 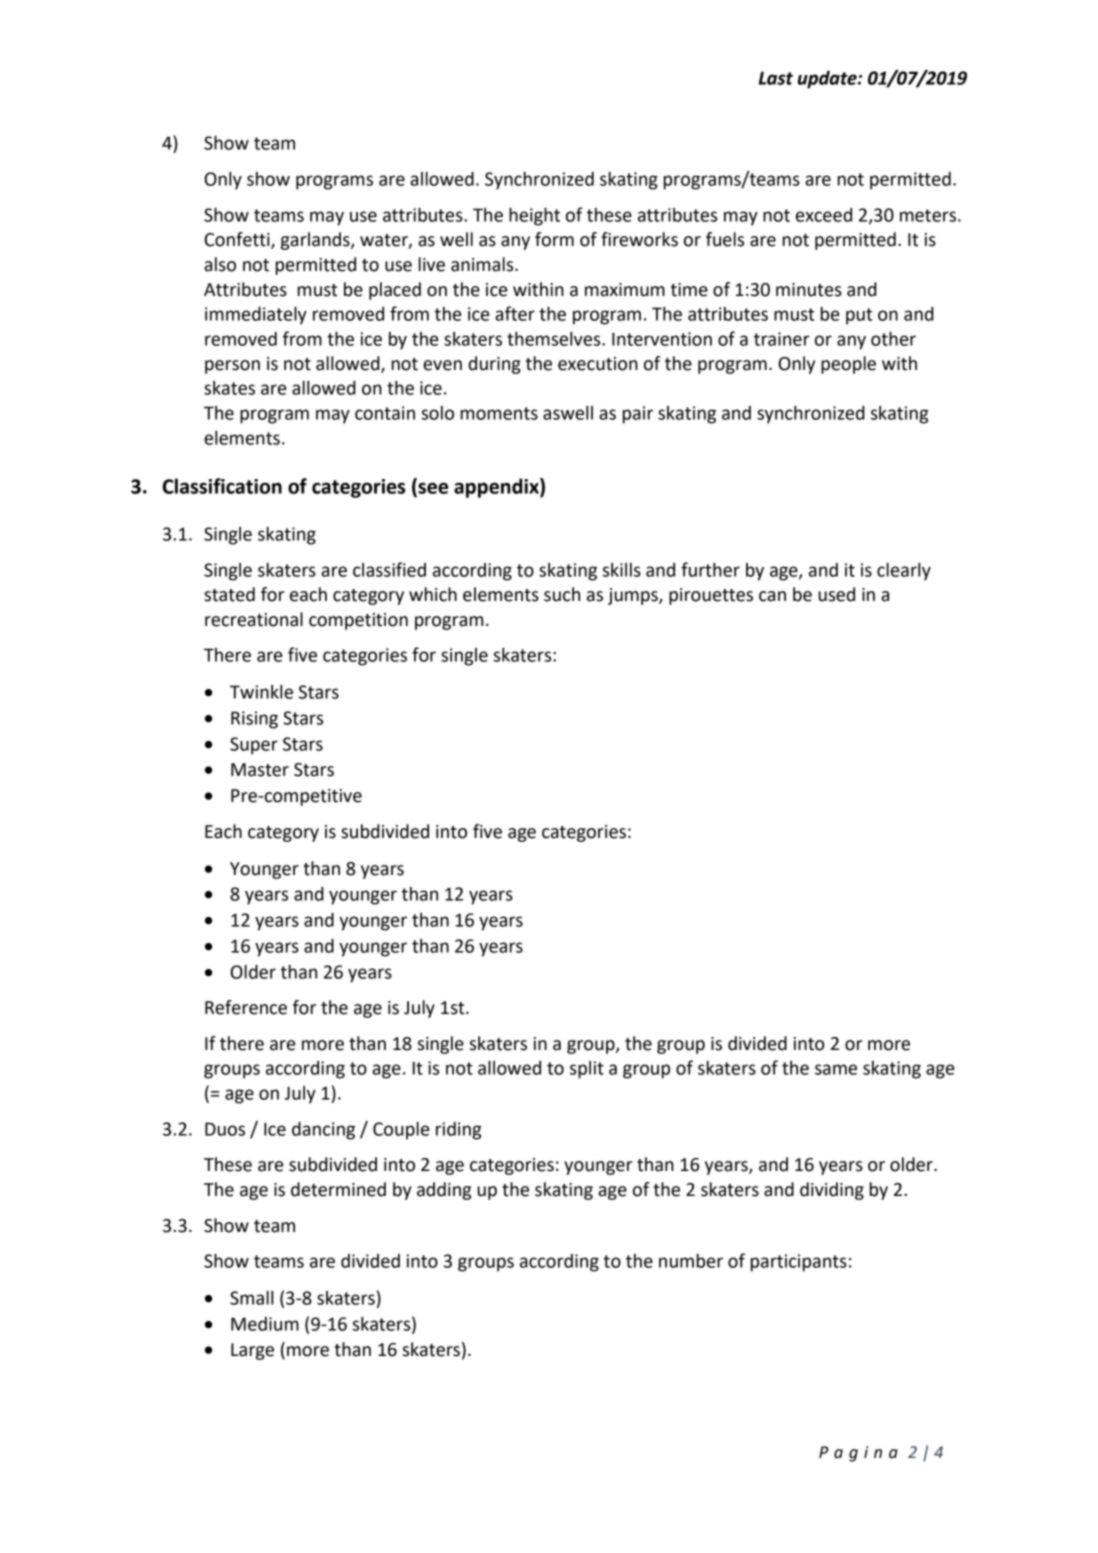 I want to click on participants, so click(x=799, y=1263).
